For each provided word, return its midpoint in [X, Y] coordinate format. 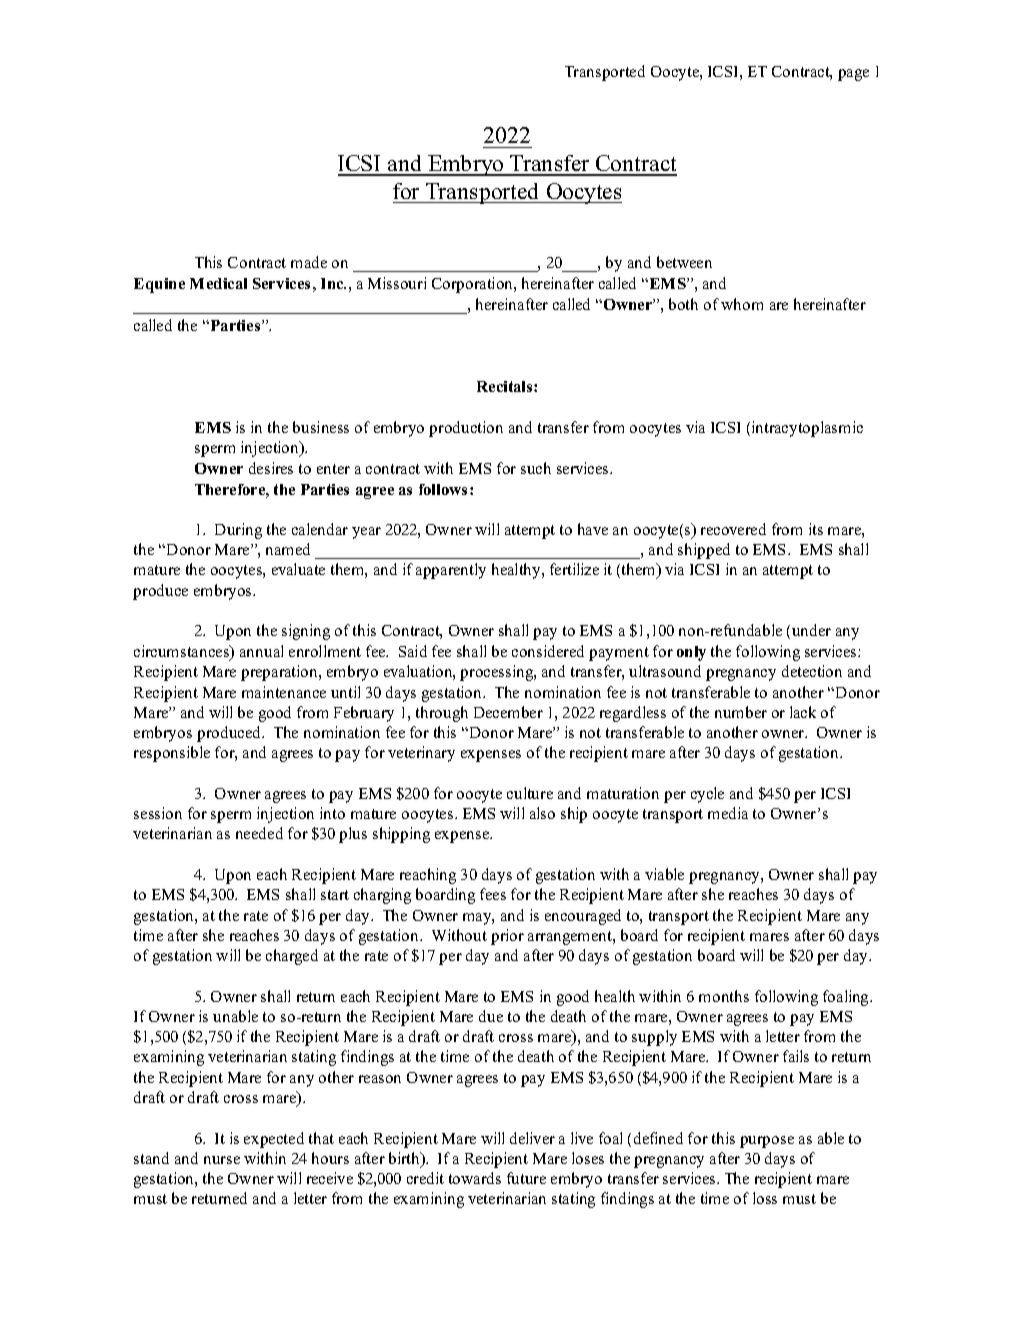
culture [530, 793]
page [853, 75]
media [728, 813]
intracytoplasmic [807, 429]
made [309, 262]
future [526, 1178]
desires [271, 468]
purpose [767, 1142]
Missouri [397, 283]
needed [259, 833]
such [536, 468]
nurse [222, 1160]
